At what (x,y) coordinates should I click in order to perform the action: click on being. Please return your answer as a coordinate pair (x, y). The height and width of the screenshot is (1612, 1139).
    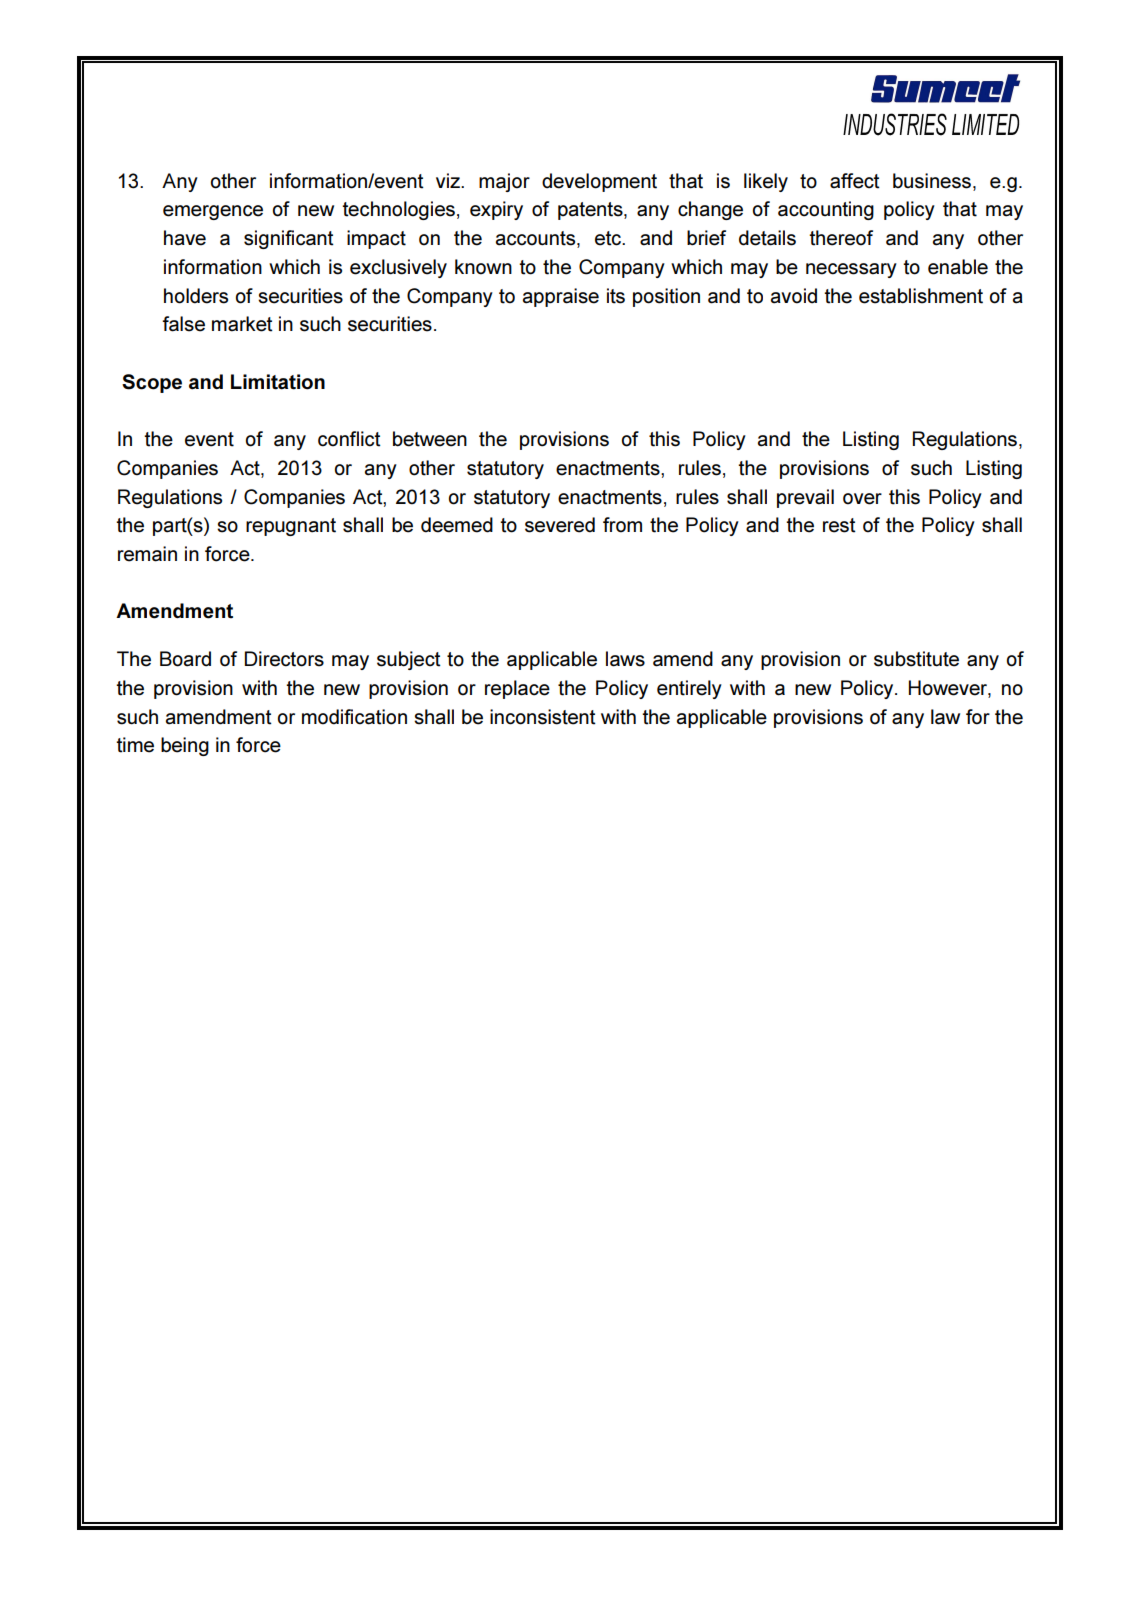
    Looking at the image, I should click on (185, 746).
